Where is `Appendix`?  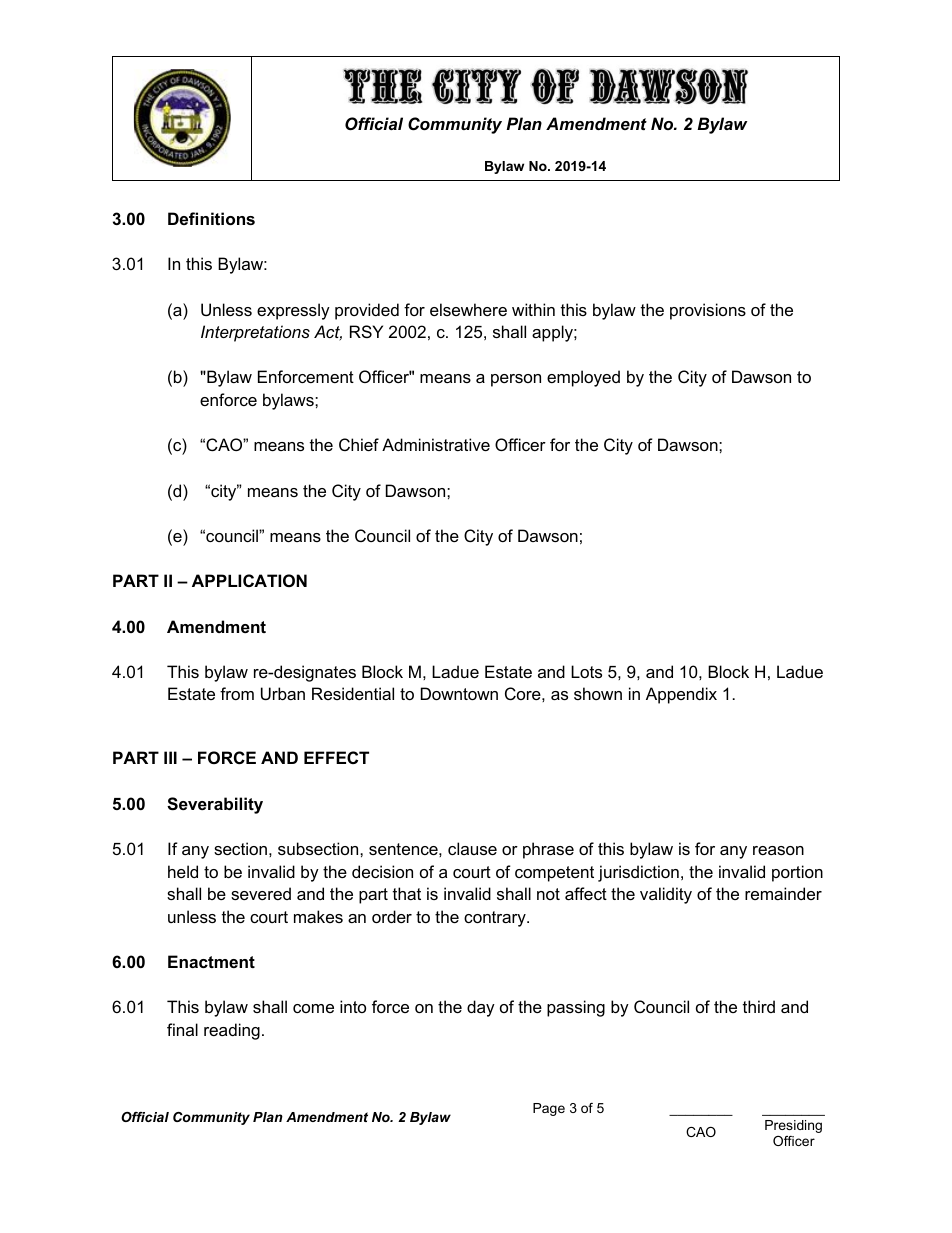
Appendix is located at coordinates (681, 695).
